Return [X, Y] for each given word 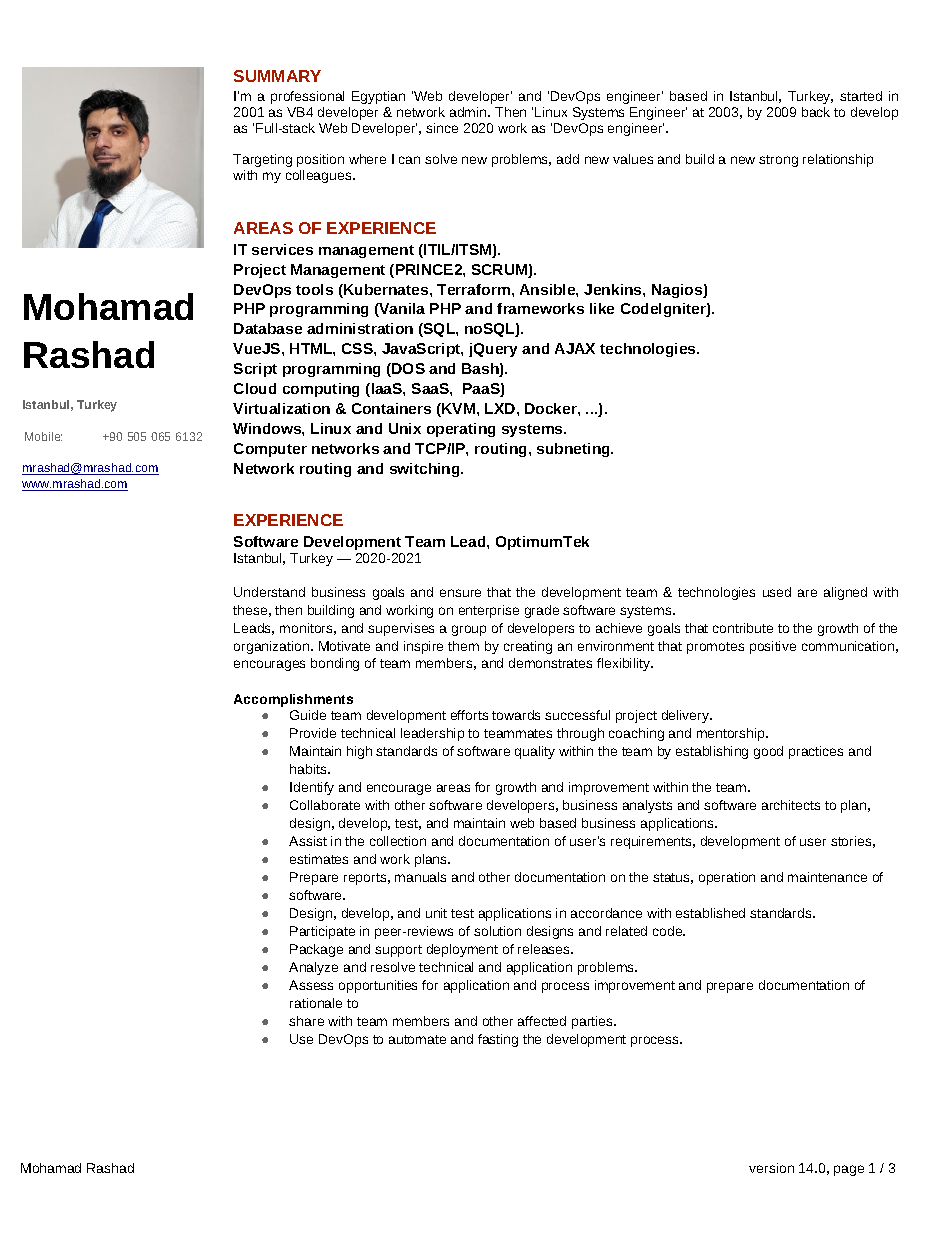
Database [268, 328]
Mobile [43, 436]
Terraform [475, 289]
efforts [469, 715]
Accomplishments [293, 700]
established [710, 913]
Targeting [262, 160]
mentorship [732, 734]
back [816, 112]
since [442, 128]
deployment [462, 950]
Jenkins [614, 289]
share [306, 1021]
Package [316, 950]
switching [426, 470]
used [777, 592]
